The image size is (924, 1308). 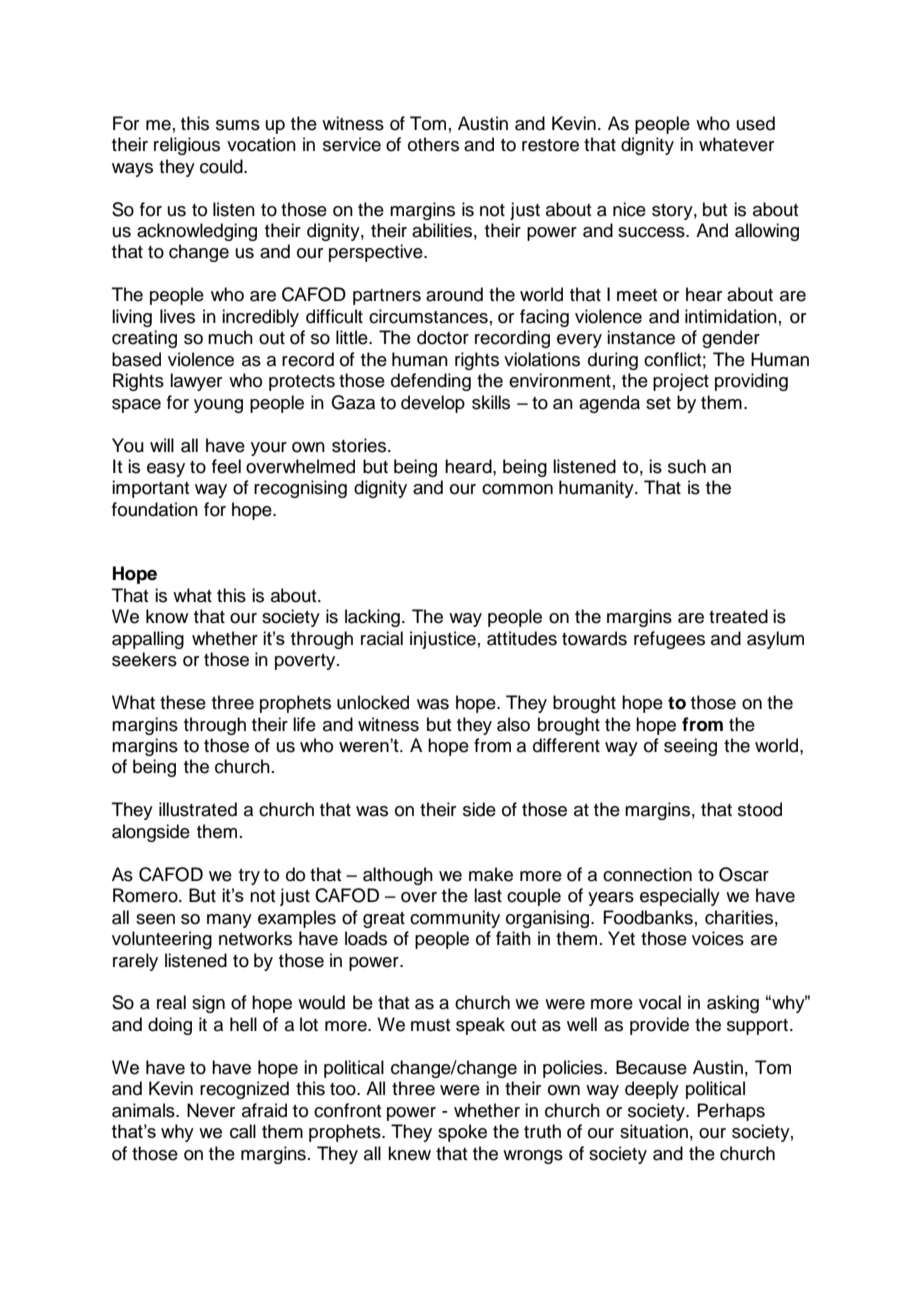 I want to click on such, so click(x=687, y=466).
